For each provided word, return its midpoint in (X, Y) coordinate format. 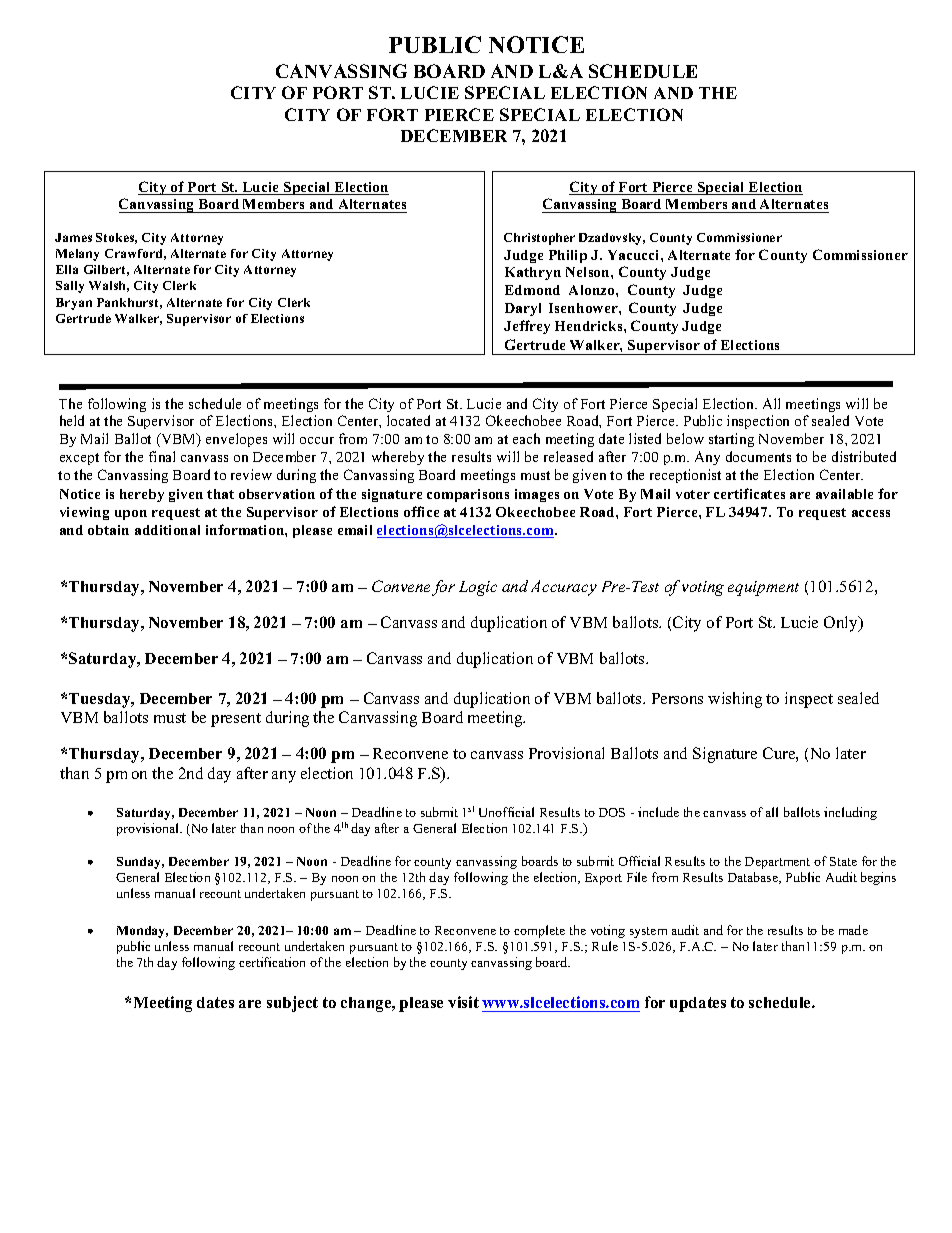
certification (272, 962)
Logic (478, 588)
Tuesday (101, 700)
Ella (67, 269)
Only (842, 624)
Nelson (589, 272)
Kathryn (533, 273)
